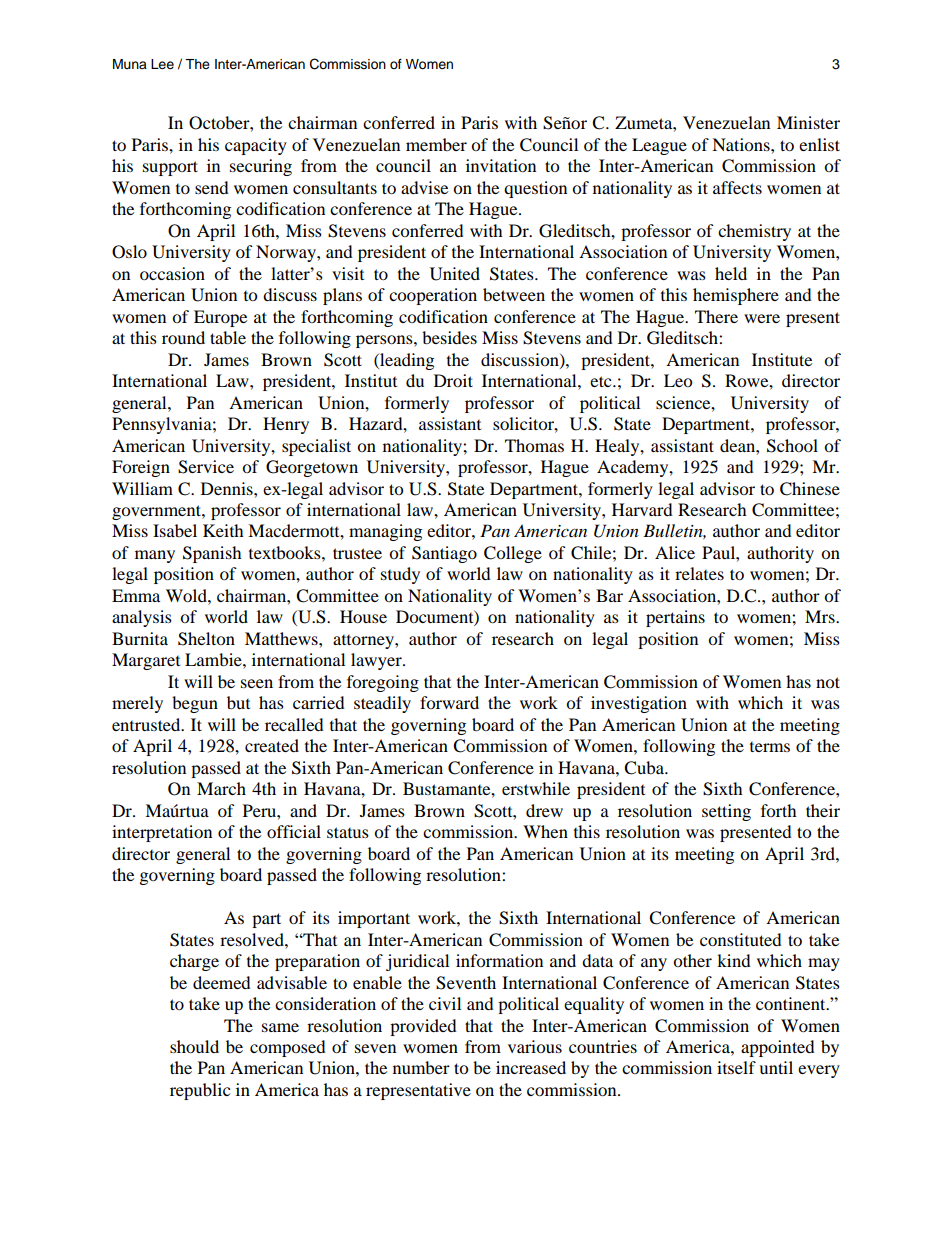 This document has height=1233, width=952. I want to click on increased, so click(531, 1067).
